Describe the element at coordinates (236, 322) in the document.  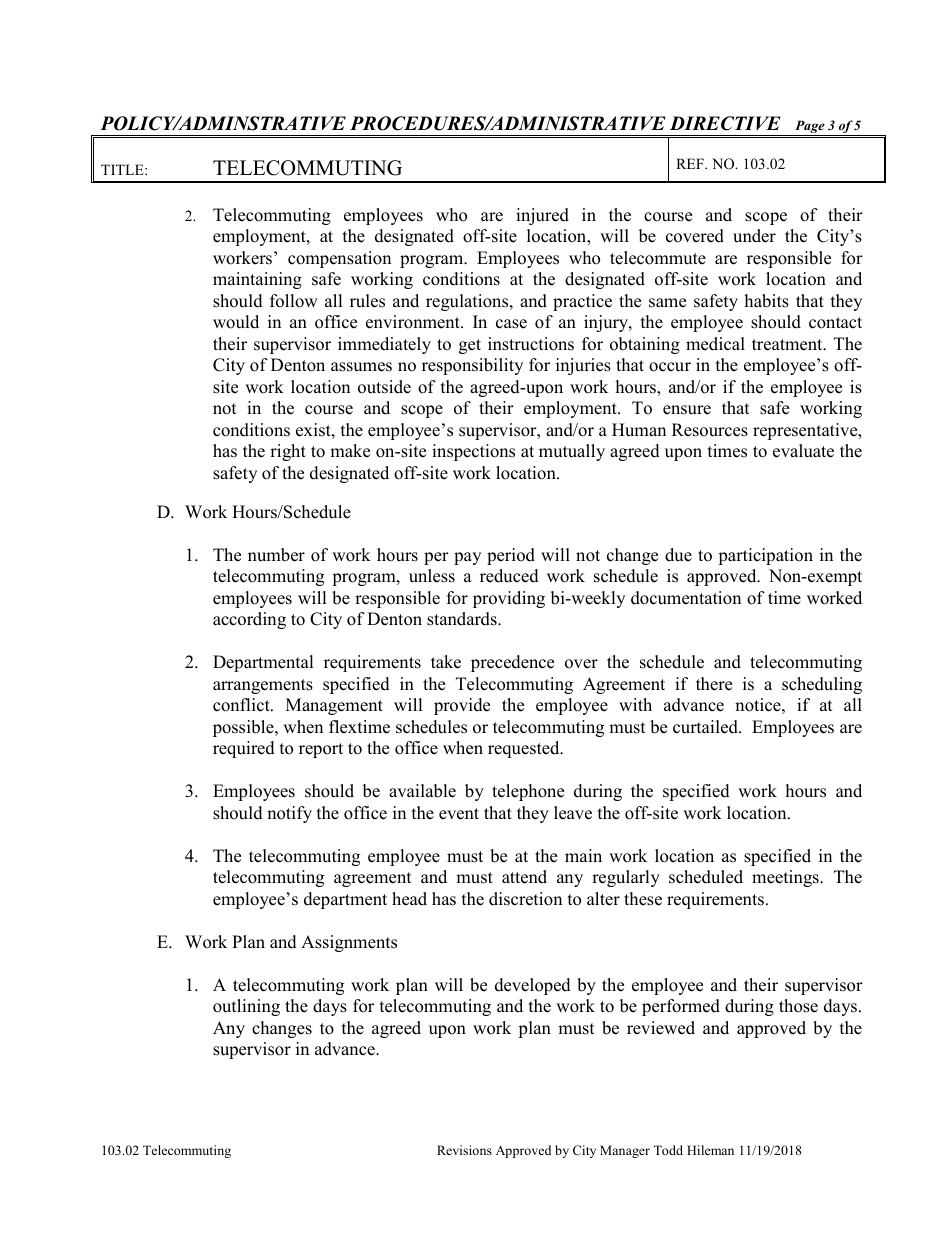
I see `would` at that location.
